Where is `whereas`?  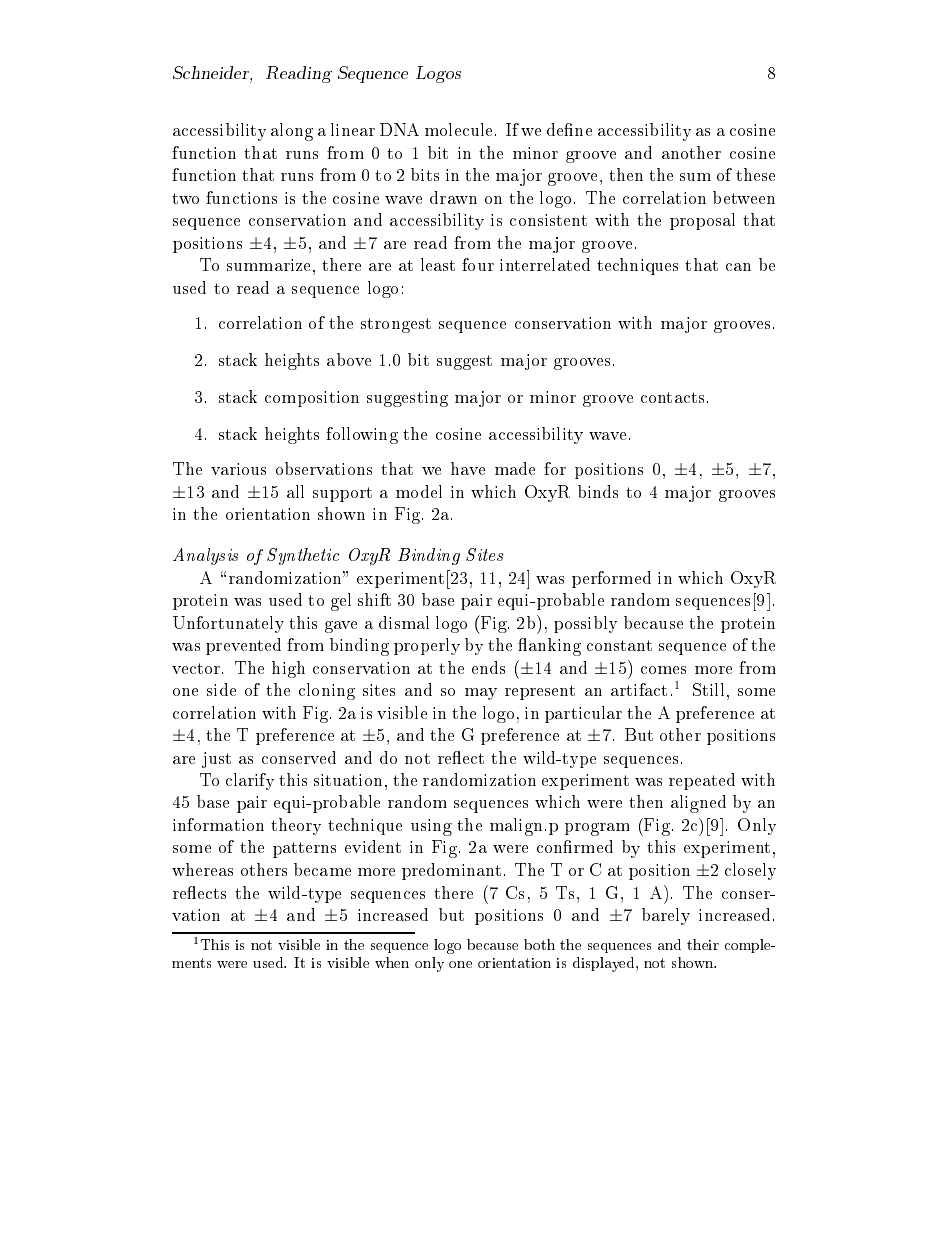
whereas is located at coordinates (202, 869).
